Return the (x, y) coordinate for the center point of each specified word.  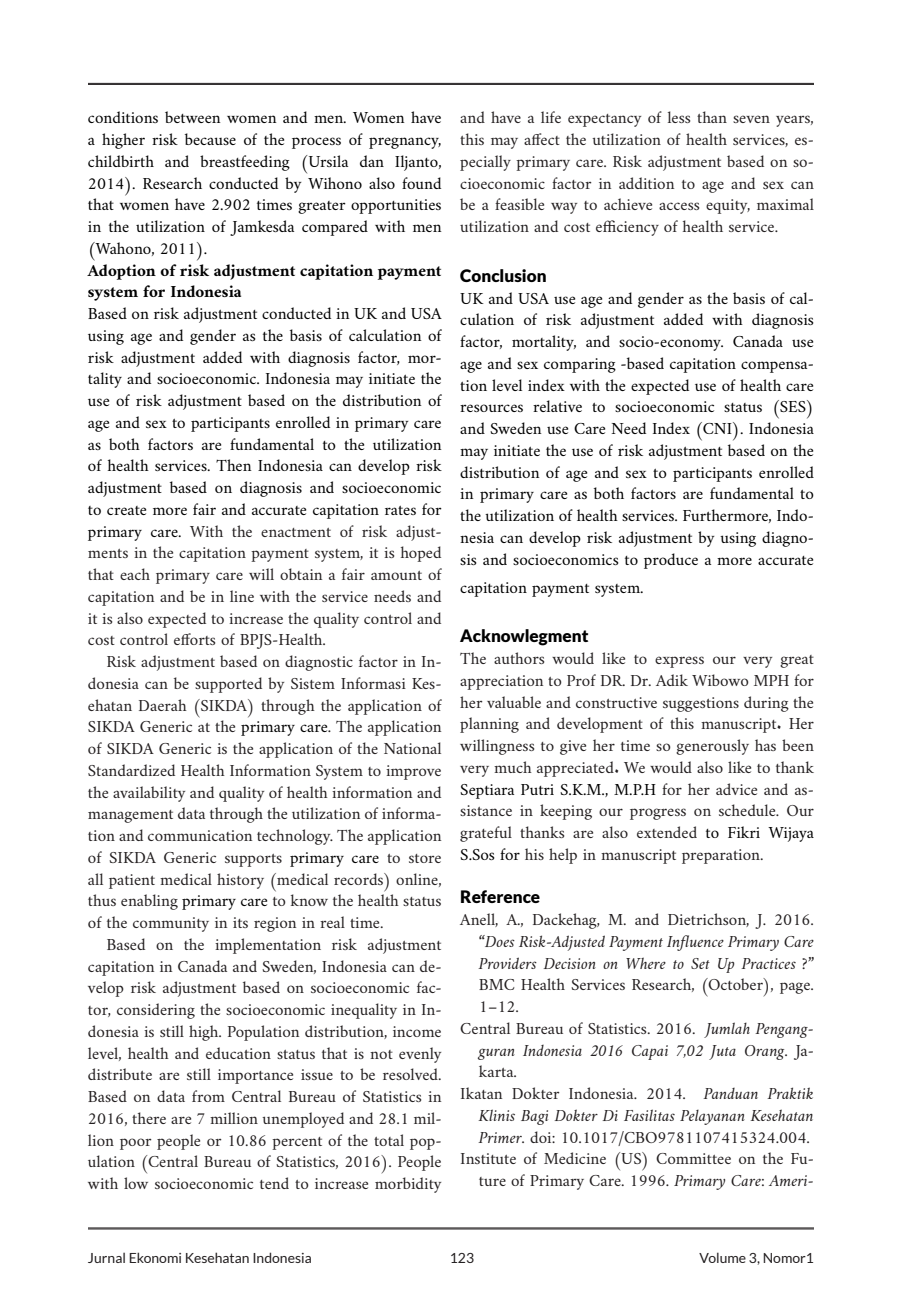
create (126, 510)
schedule (748, 810)
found (421, 183)
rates (400, 510)
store (425, 858)
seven (751, 119)
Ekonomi (155, 1257)
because (210, 139)
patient (132, 881)
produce (671, 561)
